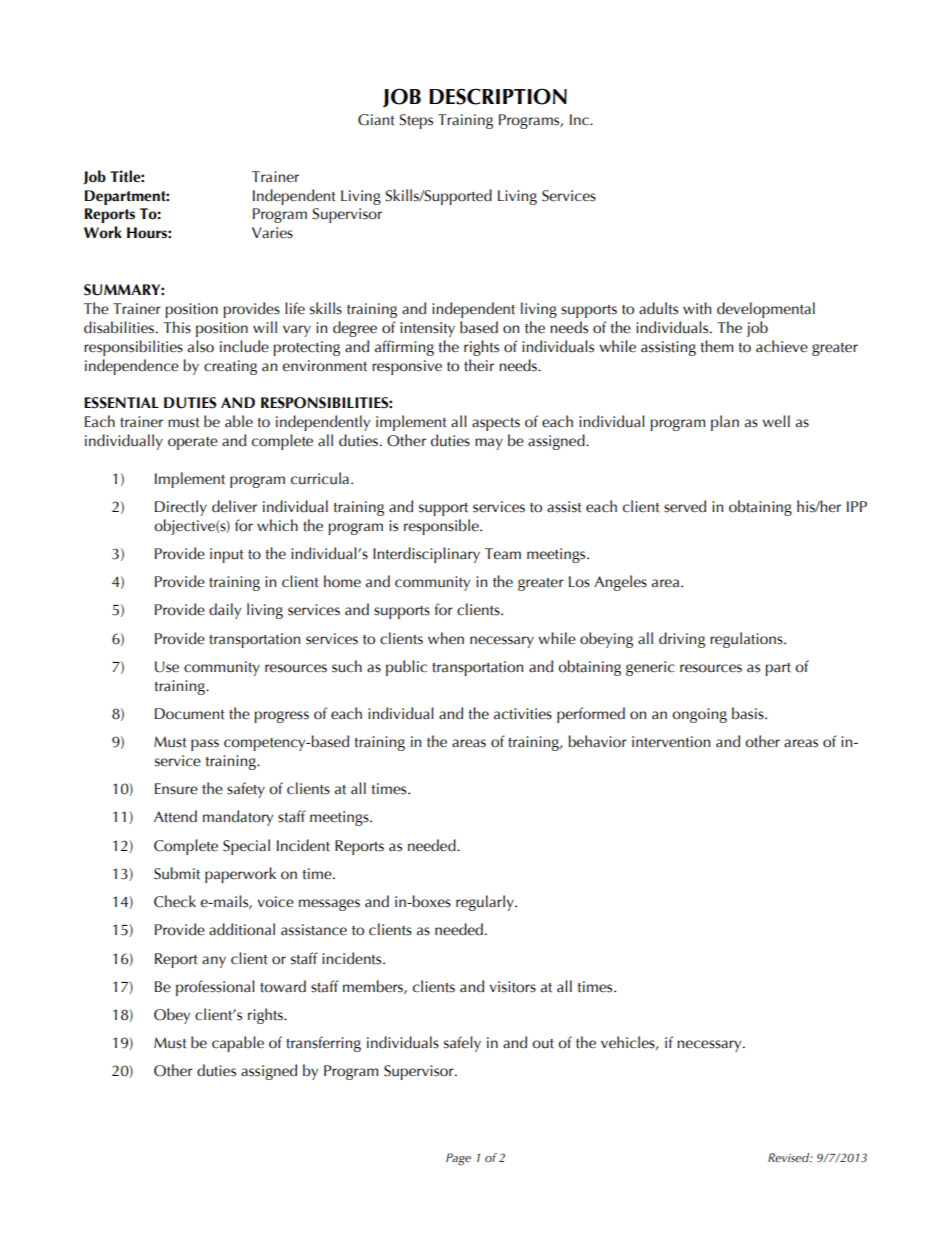 This screenshot has height=1233, width=952. Describe the element at coordinates (442, 527) in the screenshot. I see `responsible` at that location.
